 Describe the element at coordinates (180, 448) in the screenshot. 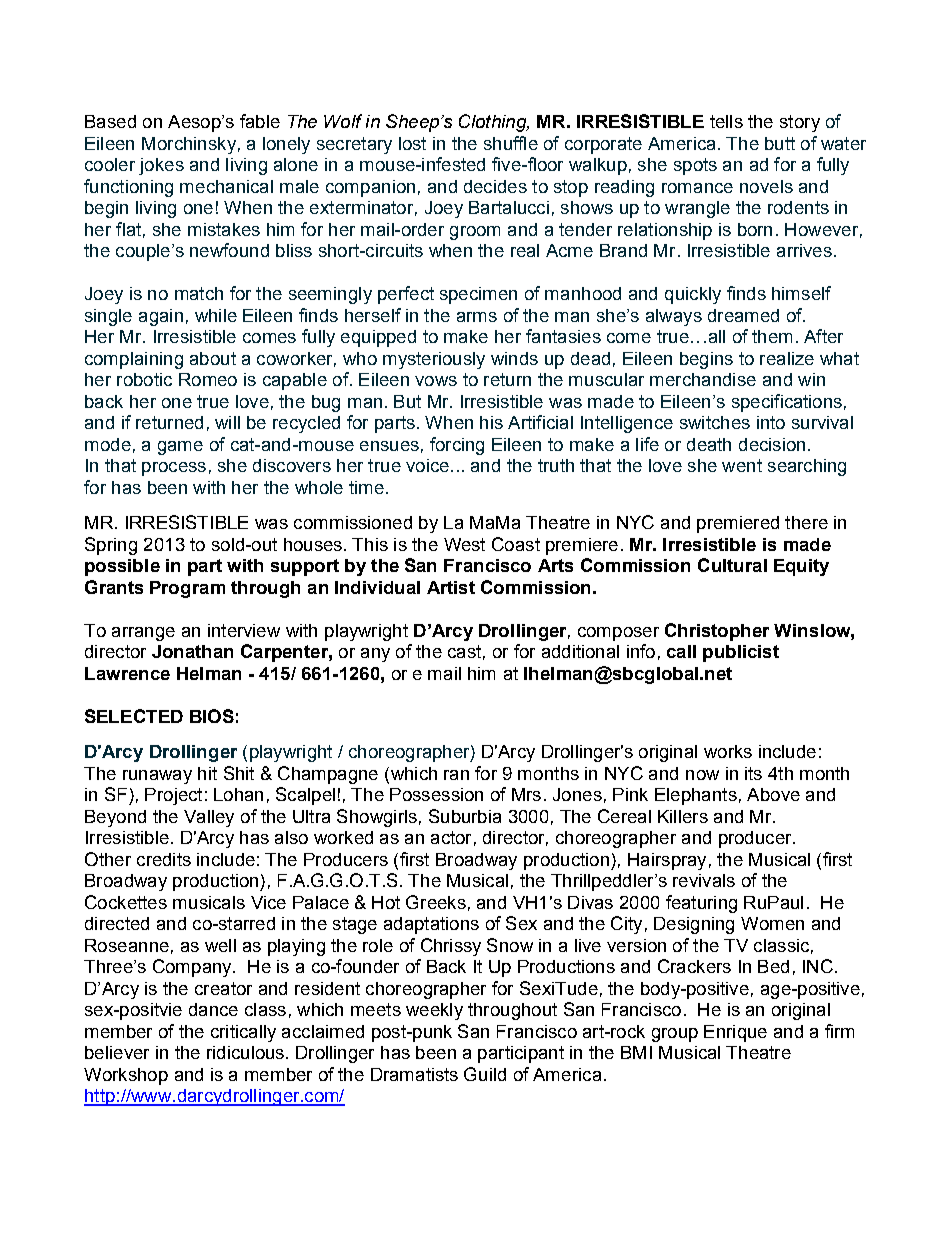

I see `game` at that location.
